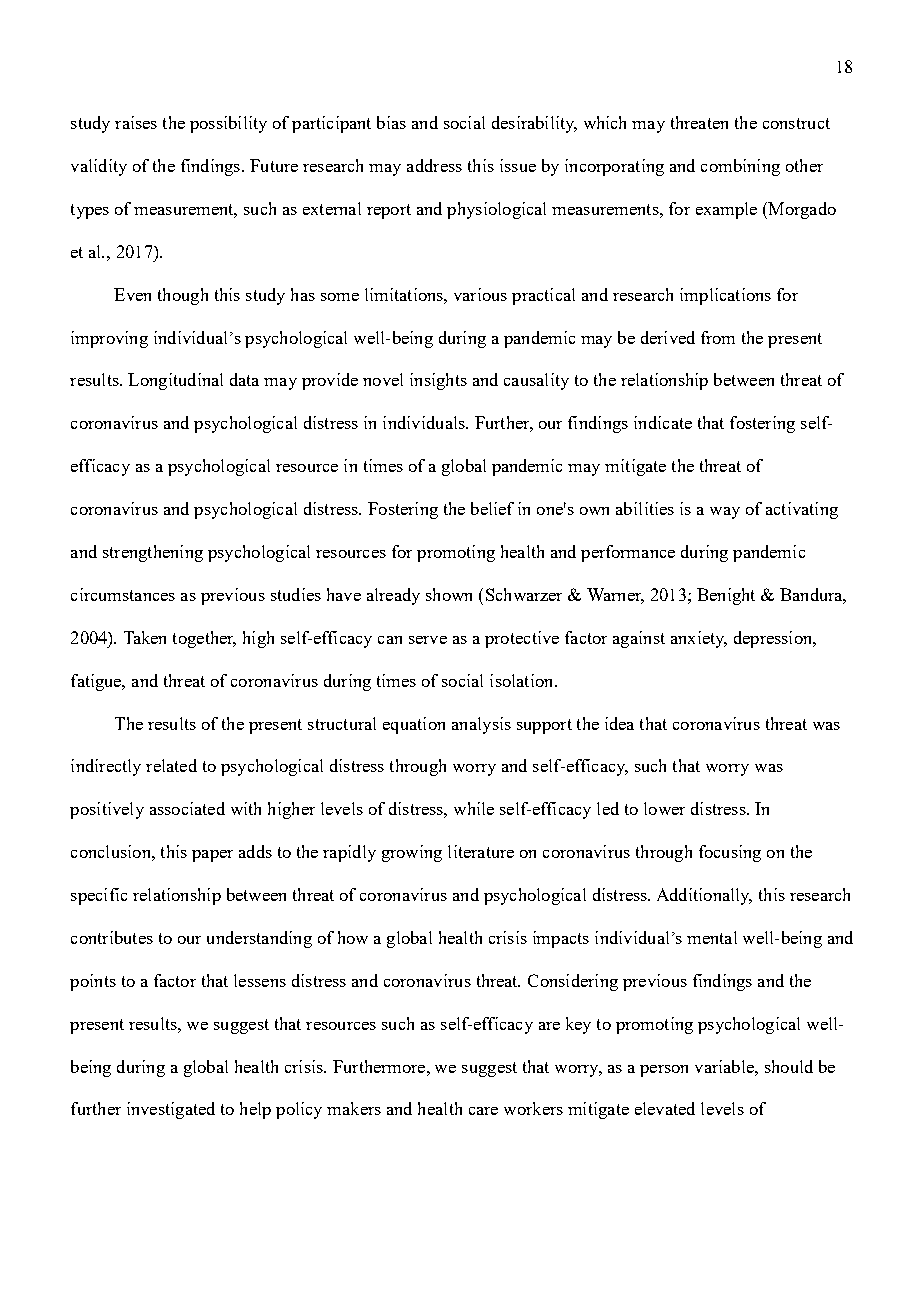 The width and height of the document is (924, 1308). Describe the element at coordinates (492, 508) in the document. I see `belief` at that location.
